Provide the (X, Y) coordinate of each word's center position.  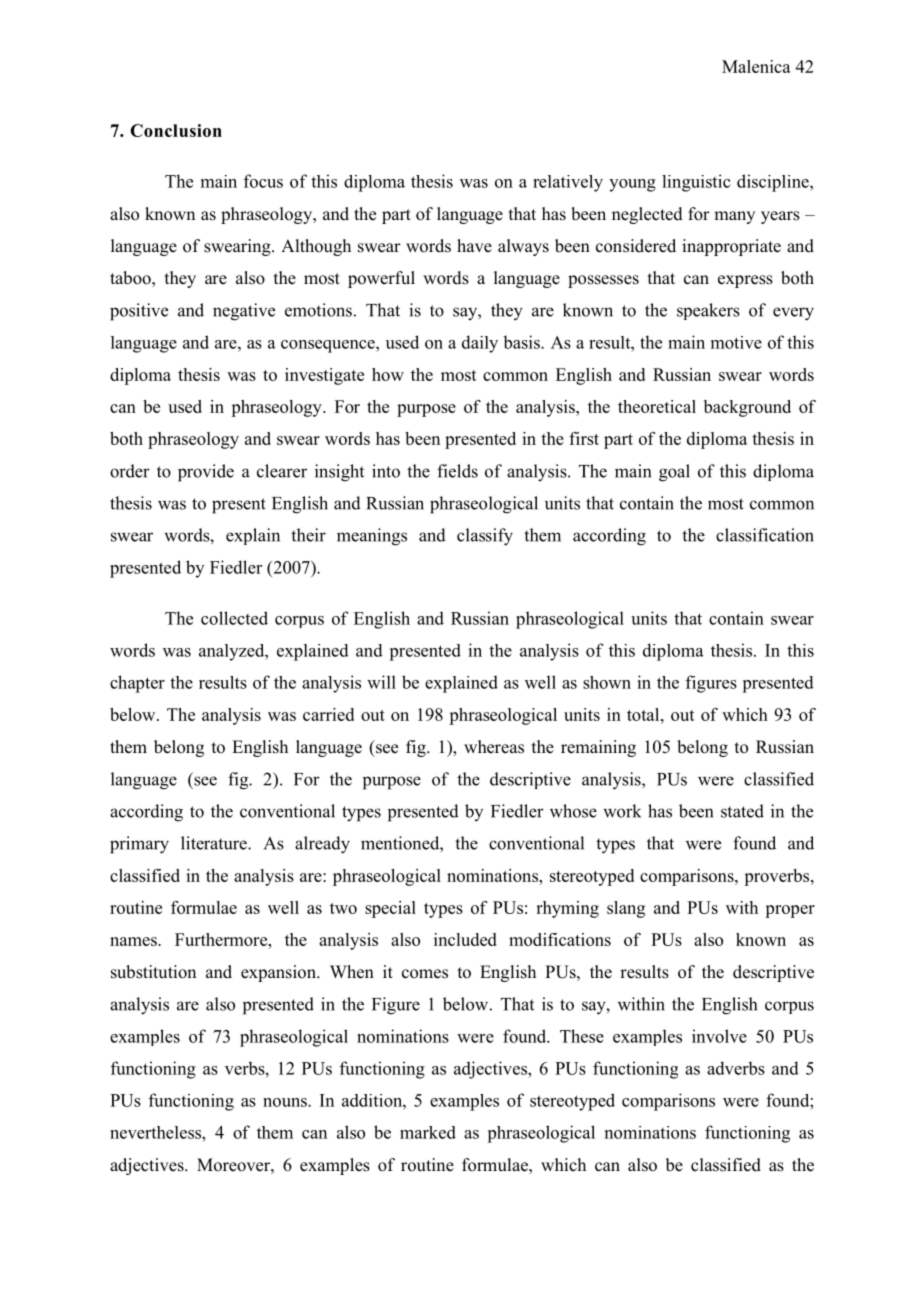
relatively (568, 183)
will (381, 682)
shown (607, 682)
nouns (286, 1102)
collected (234, 618)
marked (428, 1132)
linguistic (696, 183)
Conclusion (176, 130)
